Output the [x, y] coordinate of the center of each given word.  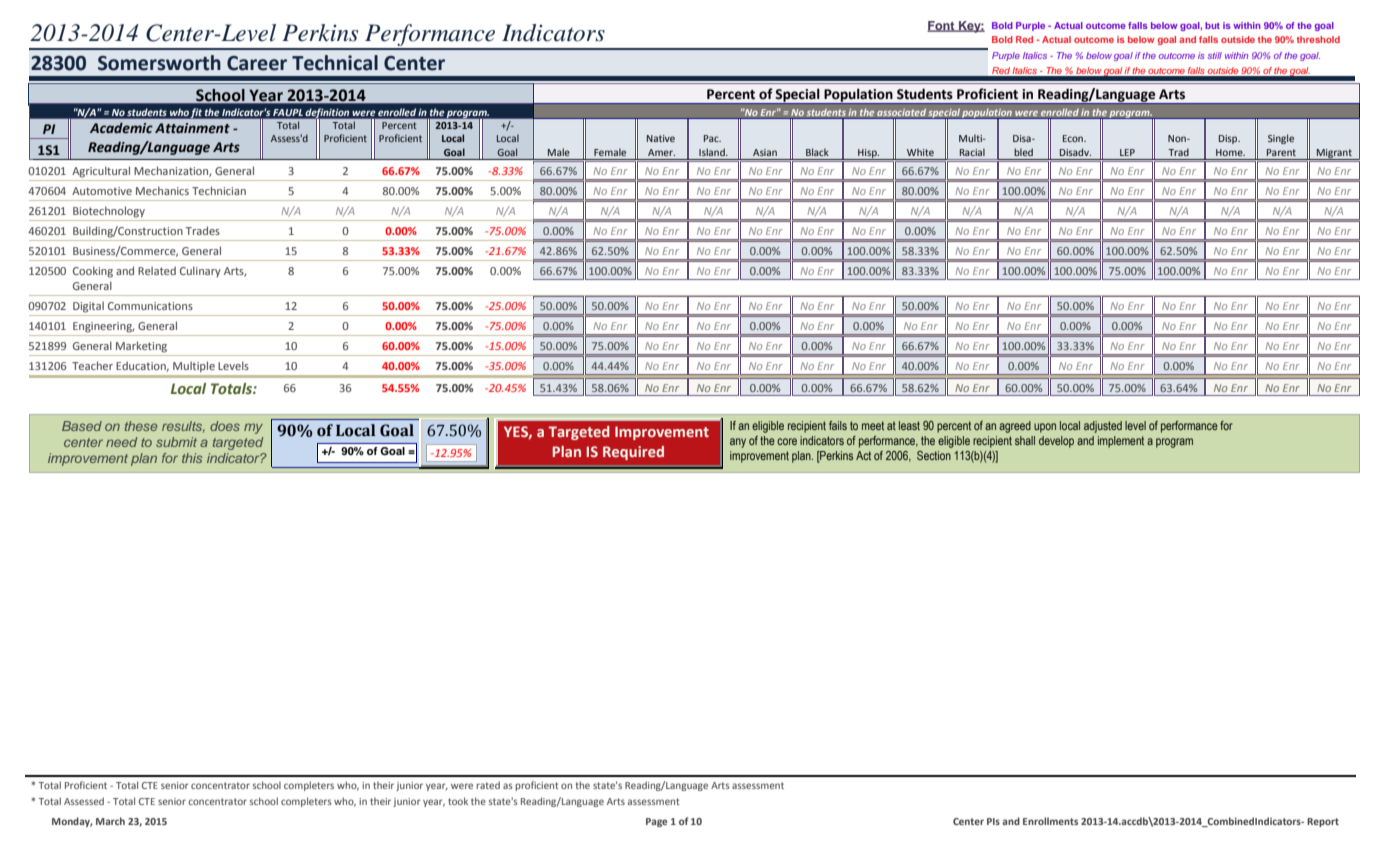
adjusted [1103, 427]
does [225, 426]
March [110, 821]
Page [656, 822]
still [1215, 55]
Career [257, 63]
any [738, 443]
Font [942, 26]
